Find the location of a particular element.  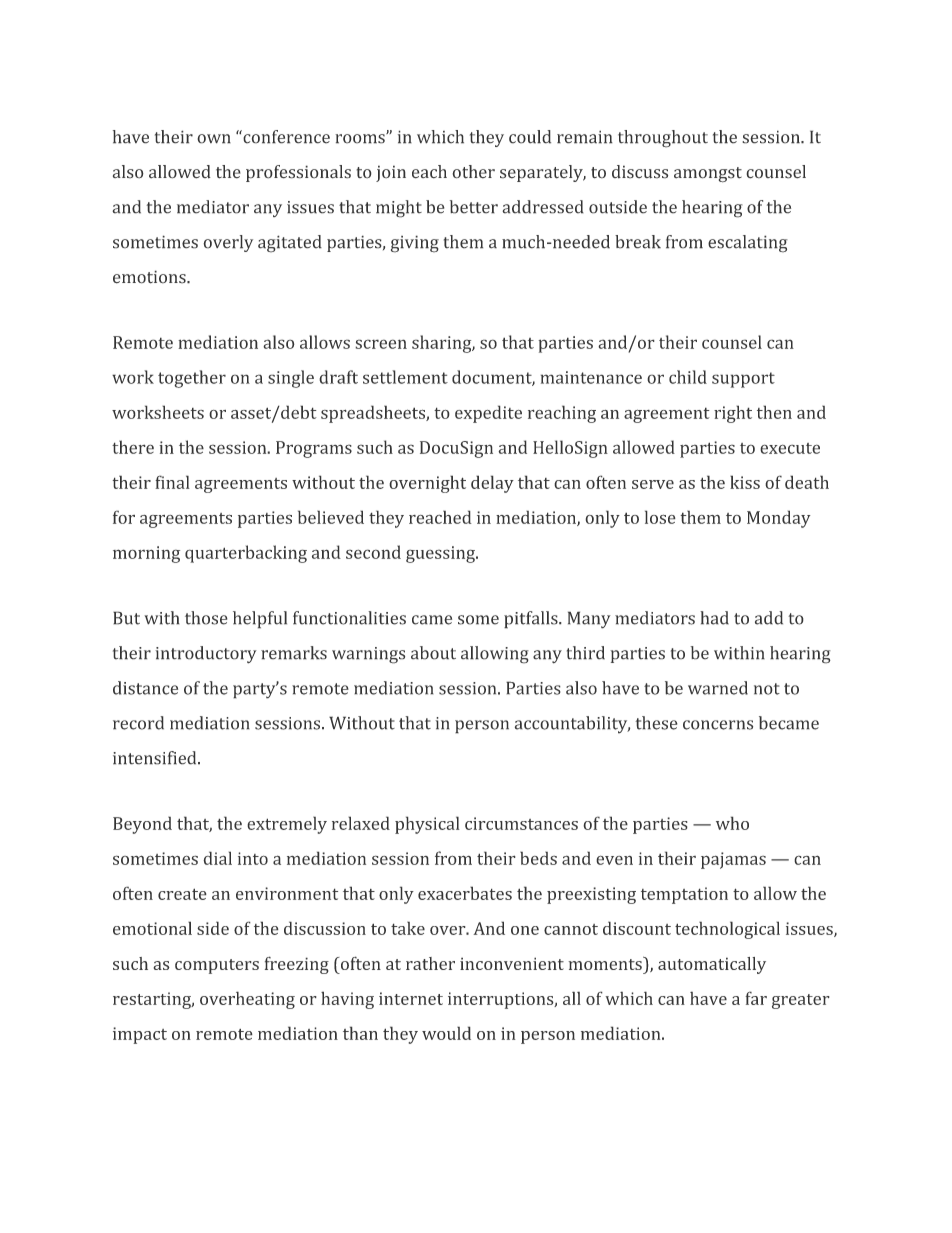

final is located at coordinates (172, 482).
